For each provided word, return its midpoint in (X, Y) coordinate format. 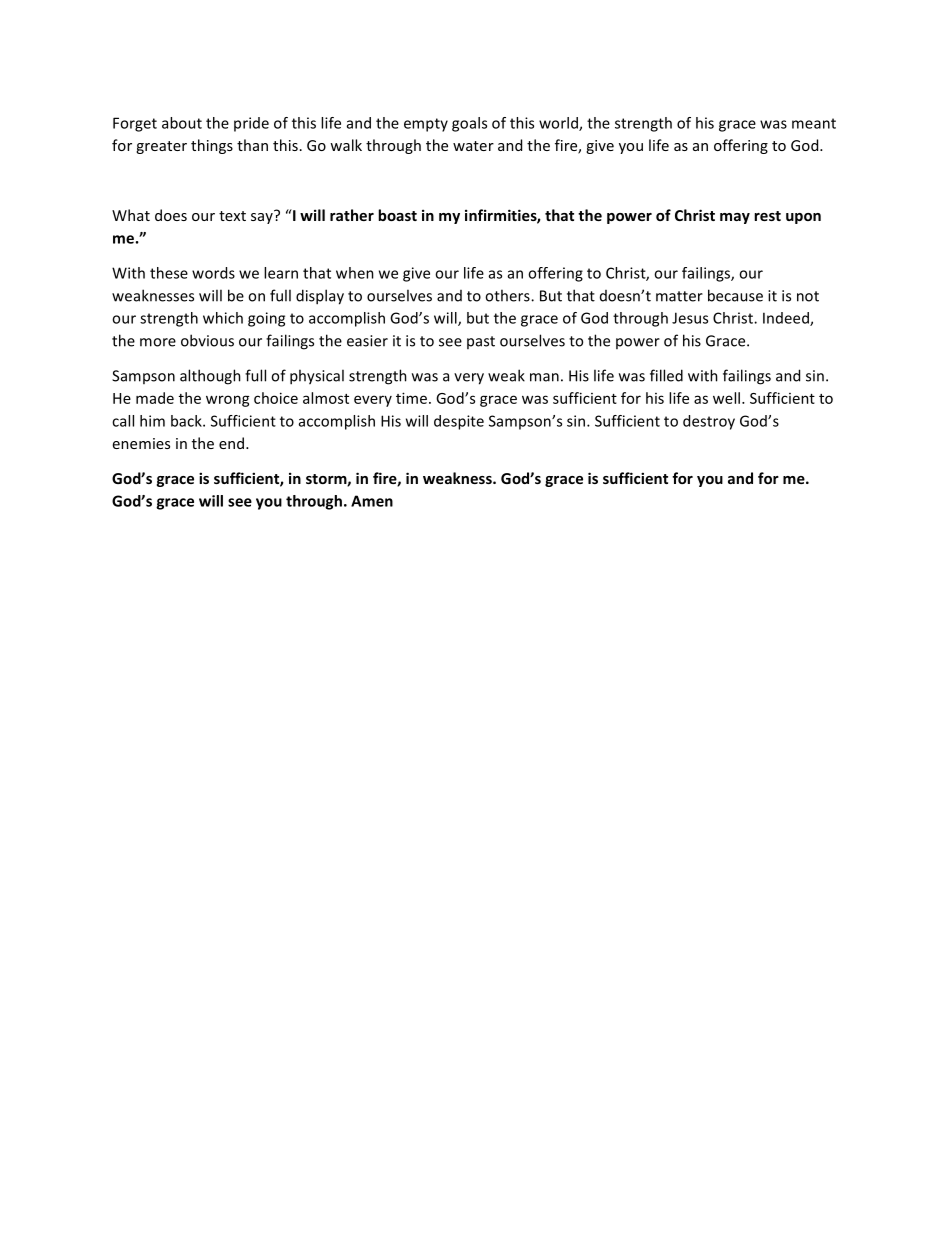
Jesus (690, 318)
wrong (228, 401)
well (726, 398)
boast (397, 215)
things (212, 146)
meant (814, 123)
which (223, 318)
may (735, 218)
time (411, 398)
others (508, 295)
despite (459, 422)
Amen (372, 501)
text (232, 216)
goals (469, 124)
